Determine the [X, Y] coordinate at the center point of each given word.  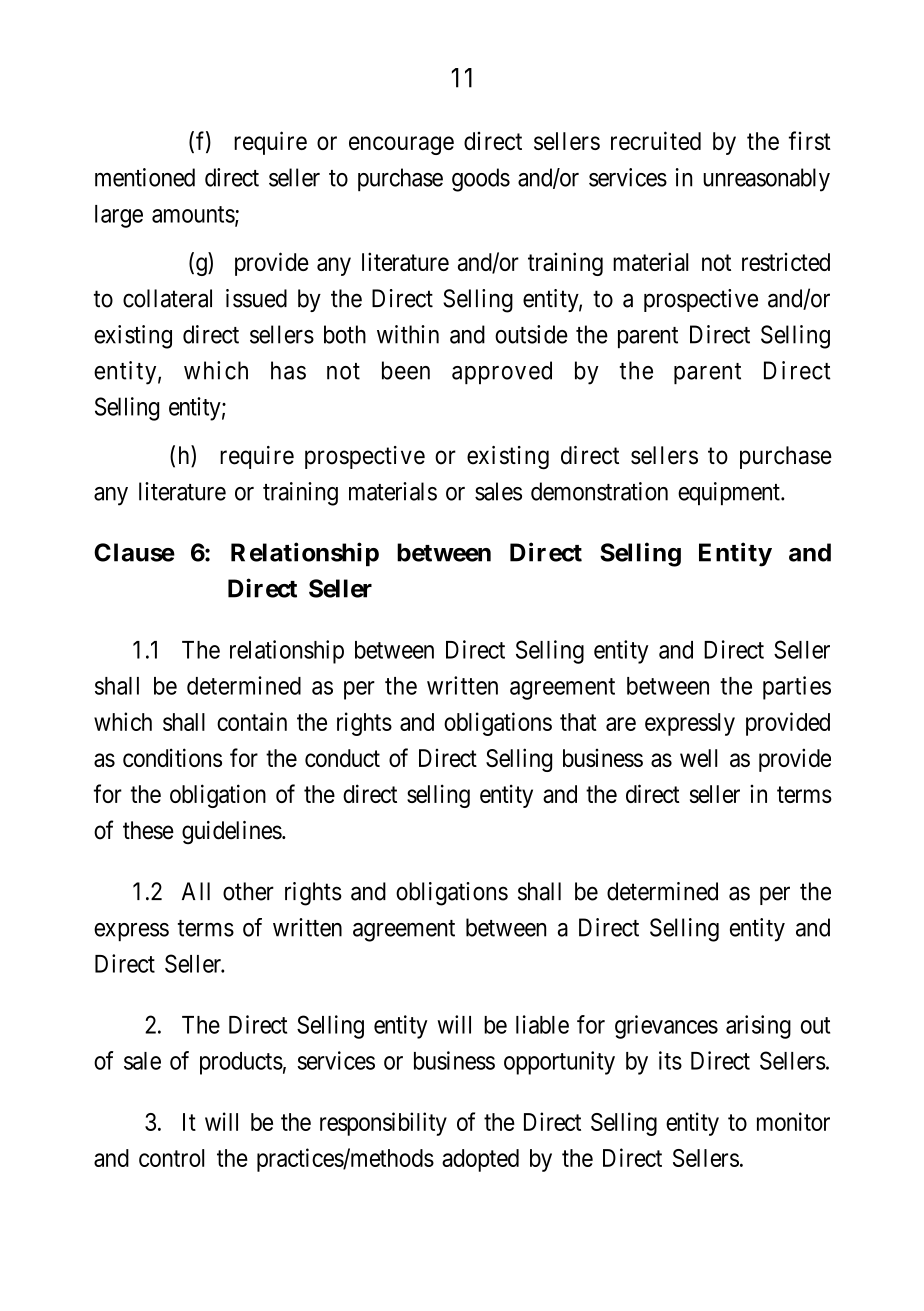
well [698, 758]
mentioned [145, 177]
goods [481, 180]
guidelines [232, 832]
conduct [342, 758]
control [171, 1158]
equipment [730, 494]
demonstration [599, 491]
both [345, 334]
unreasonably [766, 180]
